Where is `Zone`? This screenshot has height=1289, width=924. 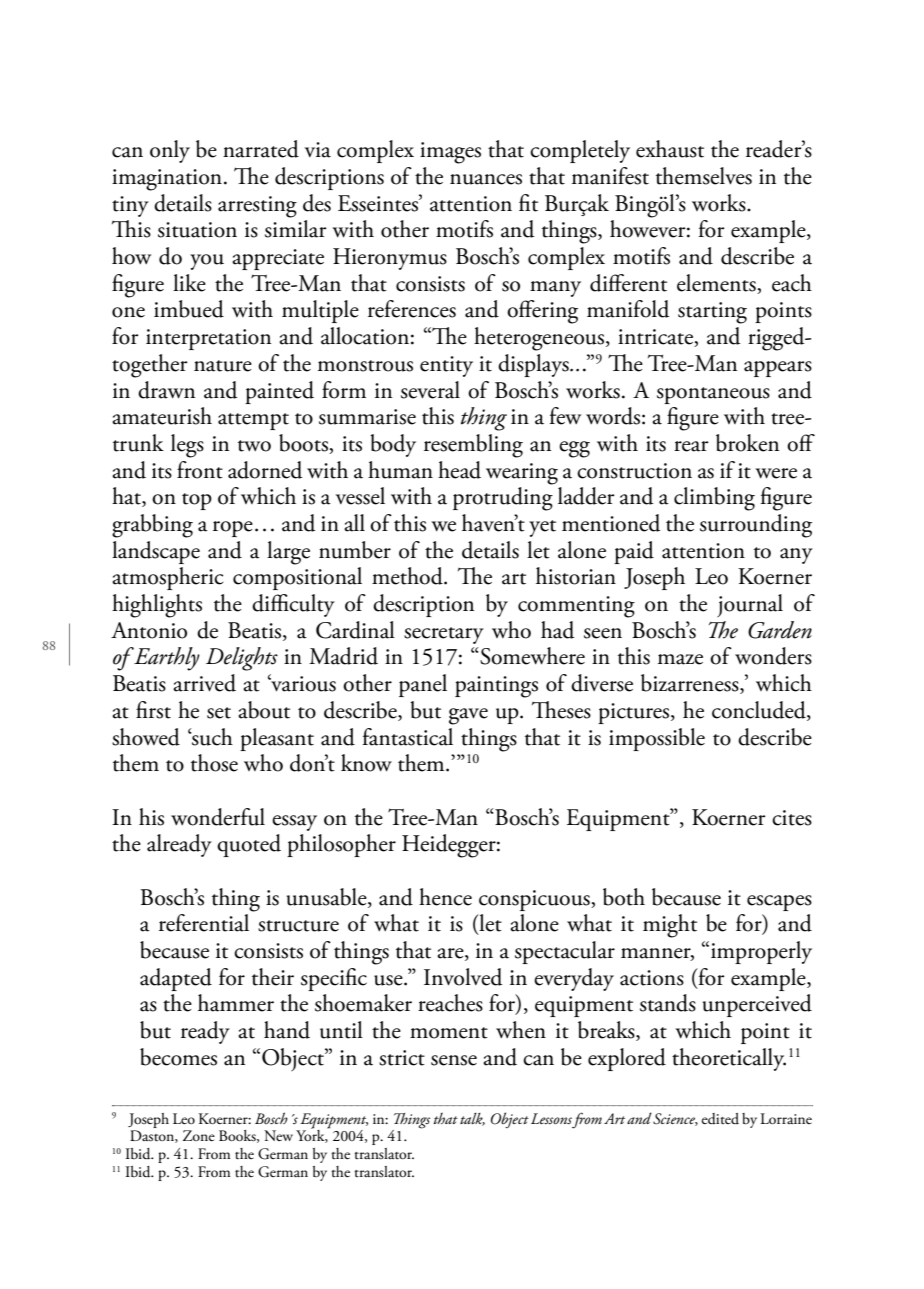 Zone is located at coordinates (199, 1135).
